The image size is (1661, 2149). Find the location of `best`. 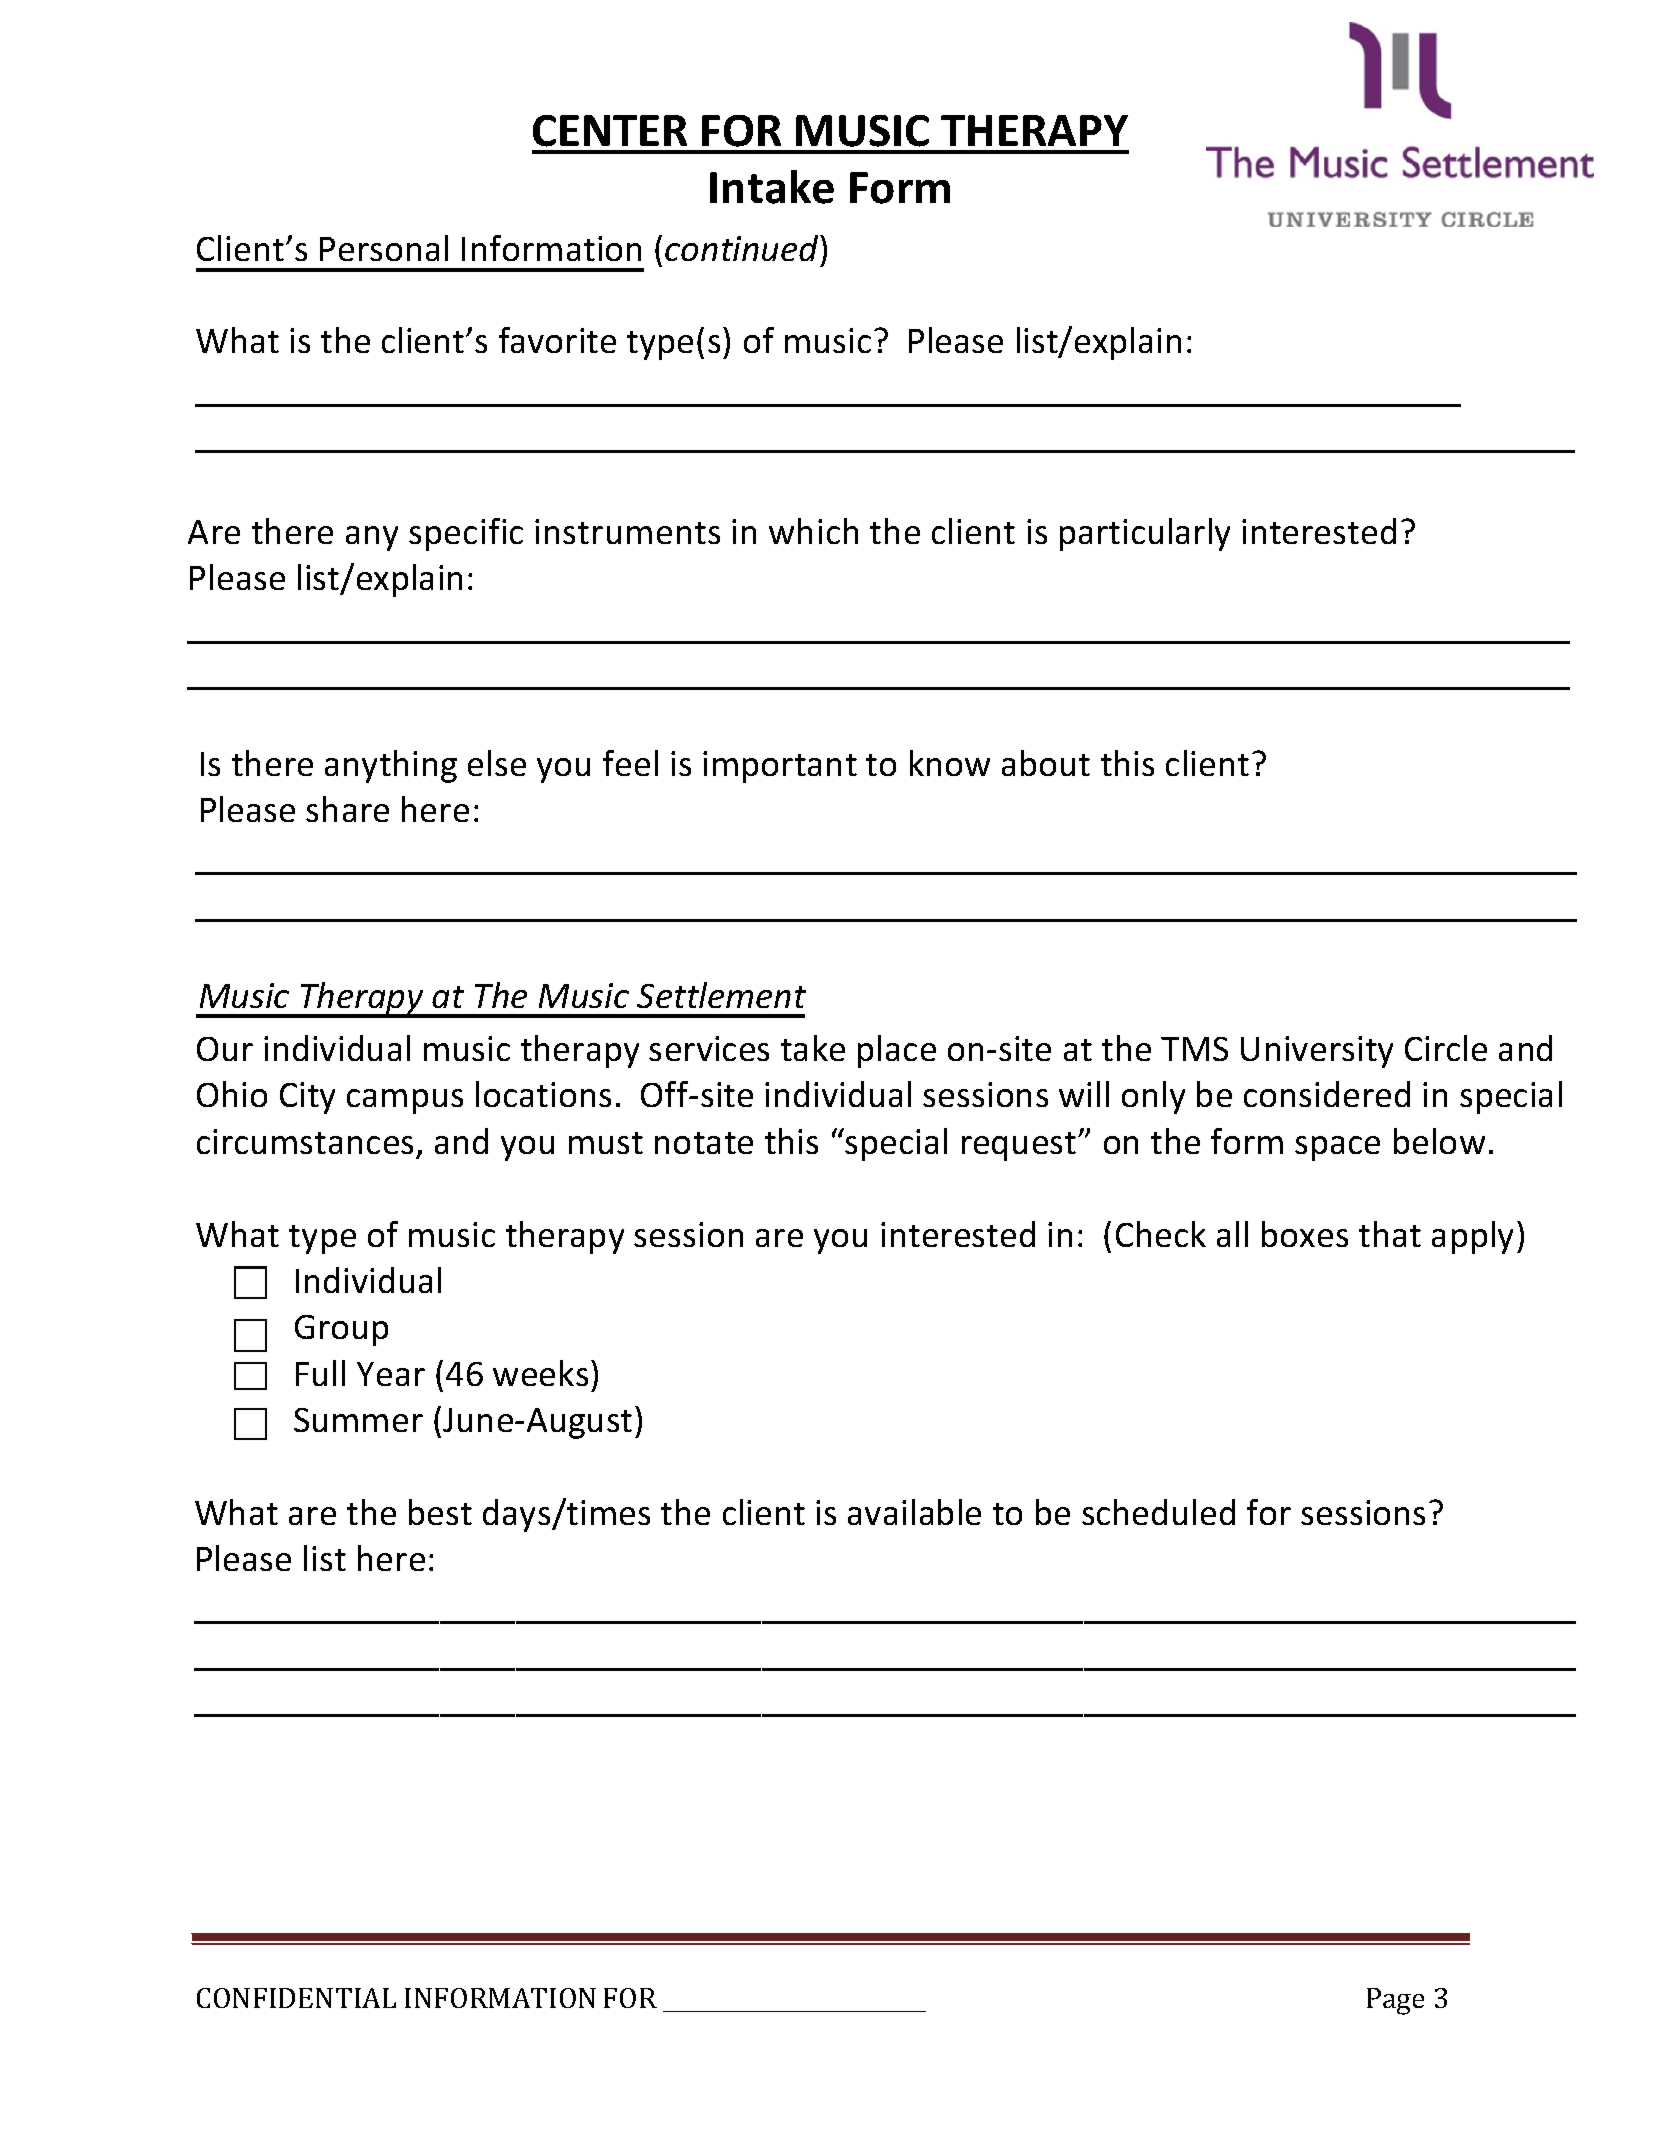

best is located at coordinates (440, 1512).
